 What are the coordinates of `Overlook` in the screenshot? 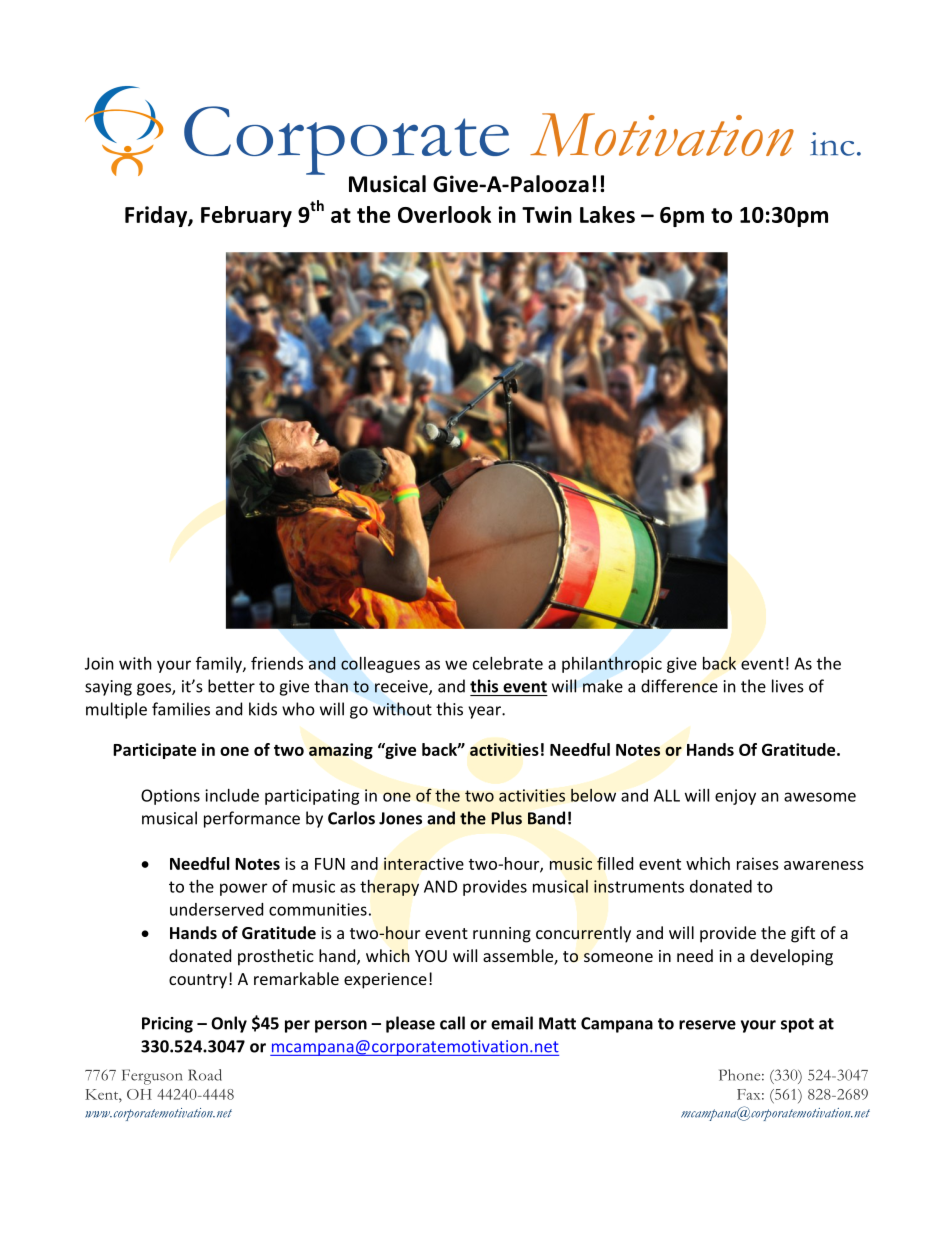 It's located at (444, 214).
